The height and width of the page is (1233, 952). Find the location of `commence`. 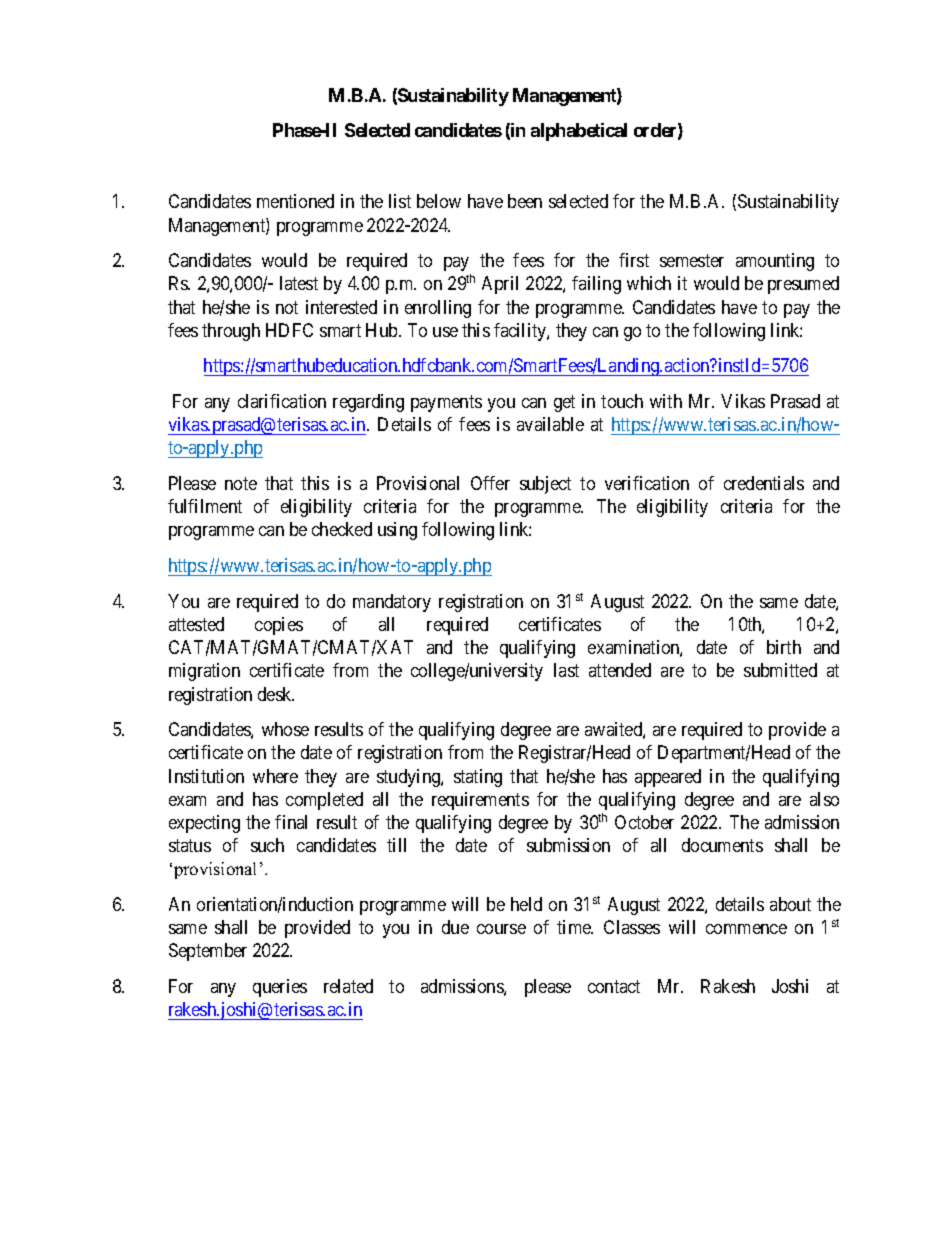

commence is located at coordinates (746, 929).
